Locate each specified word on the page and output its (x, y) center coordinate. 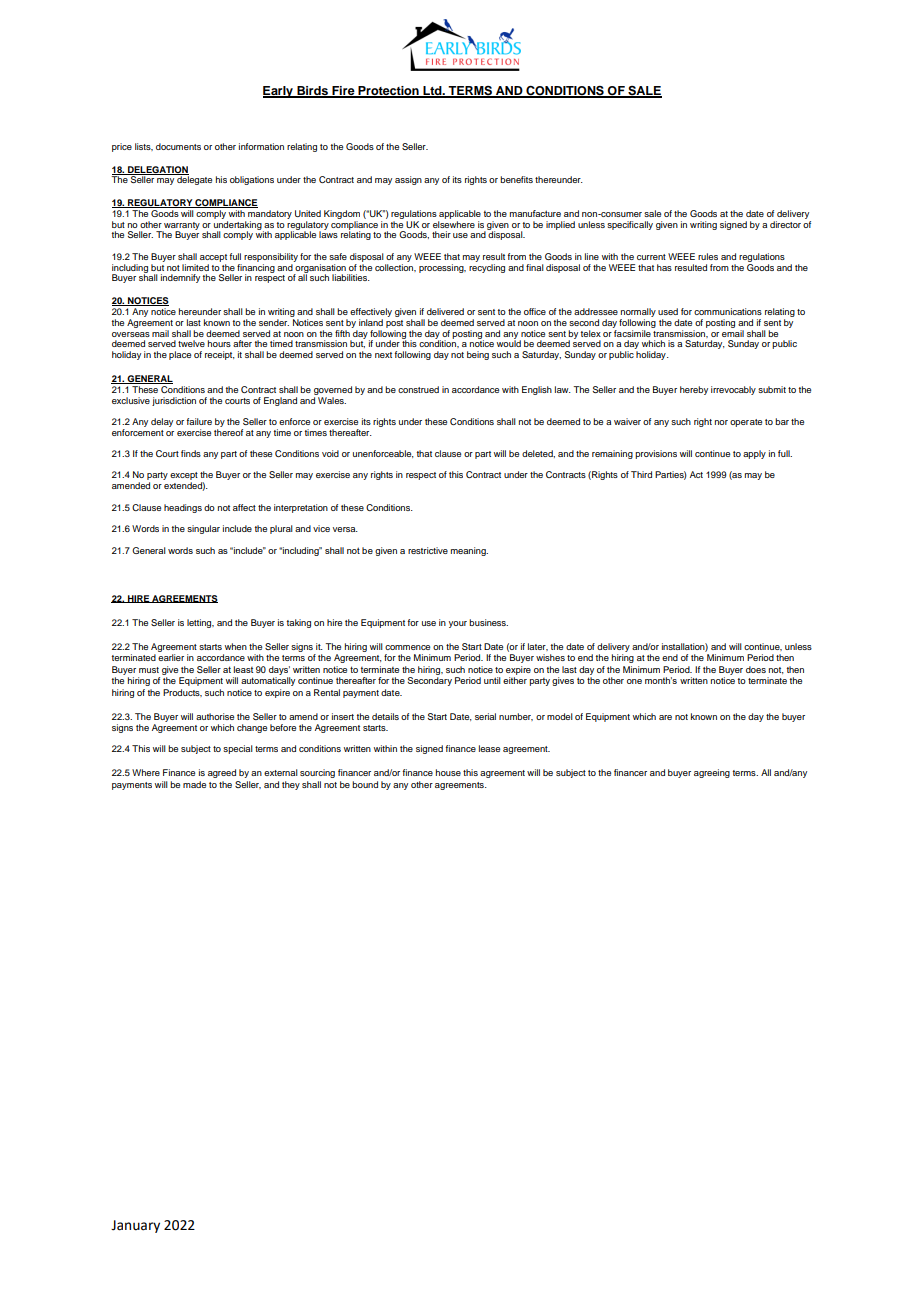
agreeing (712, 773)
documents (178, 146)
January (135, 1226)
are (665, 717)
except (184, 477)
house (448, 772)
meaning (469, 551)
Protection (388, 92)
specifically (630, 225)
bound (365, 784)
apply (754, 454)
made (194, 784)
